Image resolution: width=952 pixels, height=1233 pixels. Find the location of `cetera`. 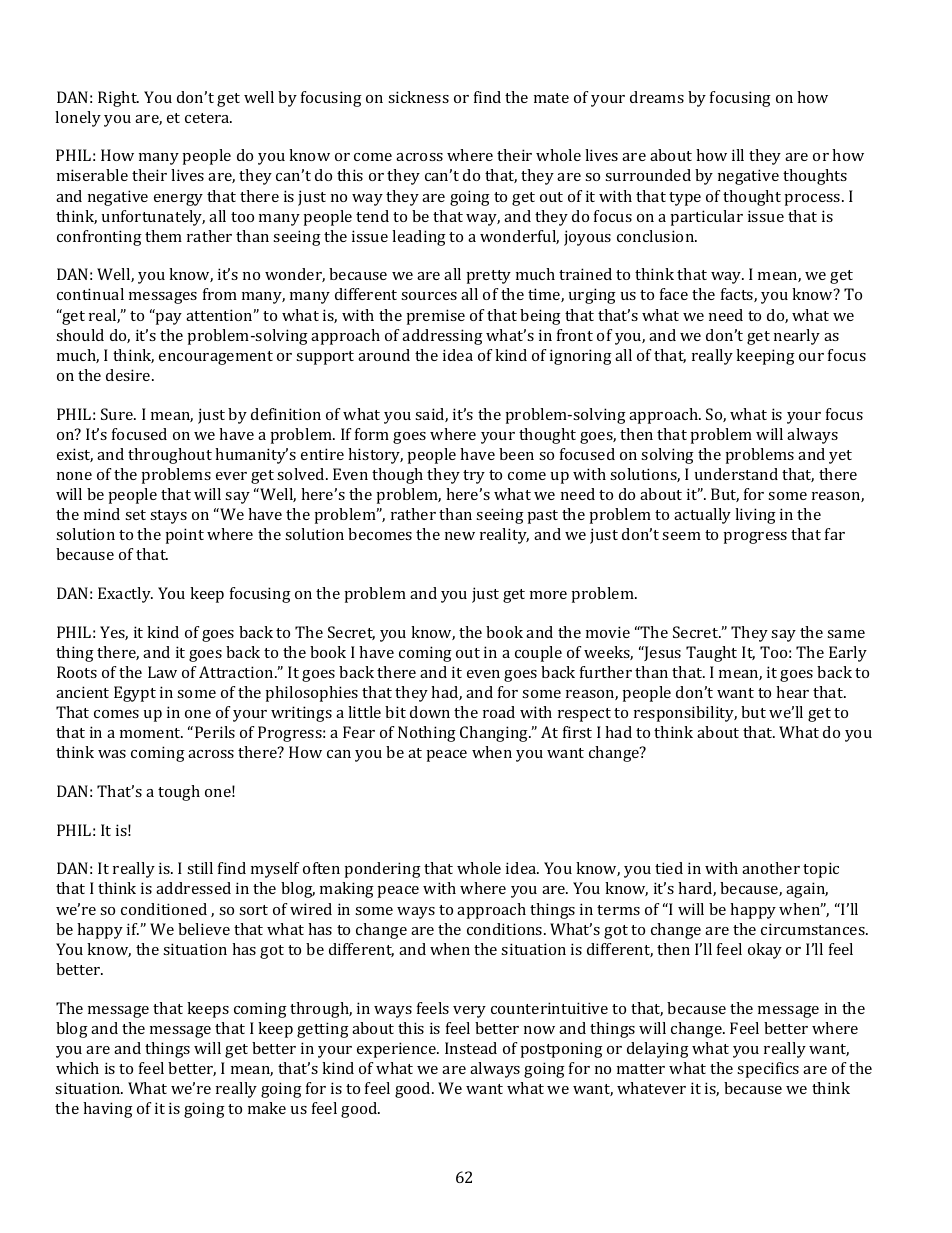

cetera is located at coordinates (208, 118).
